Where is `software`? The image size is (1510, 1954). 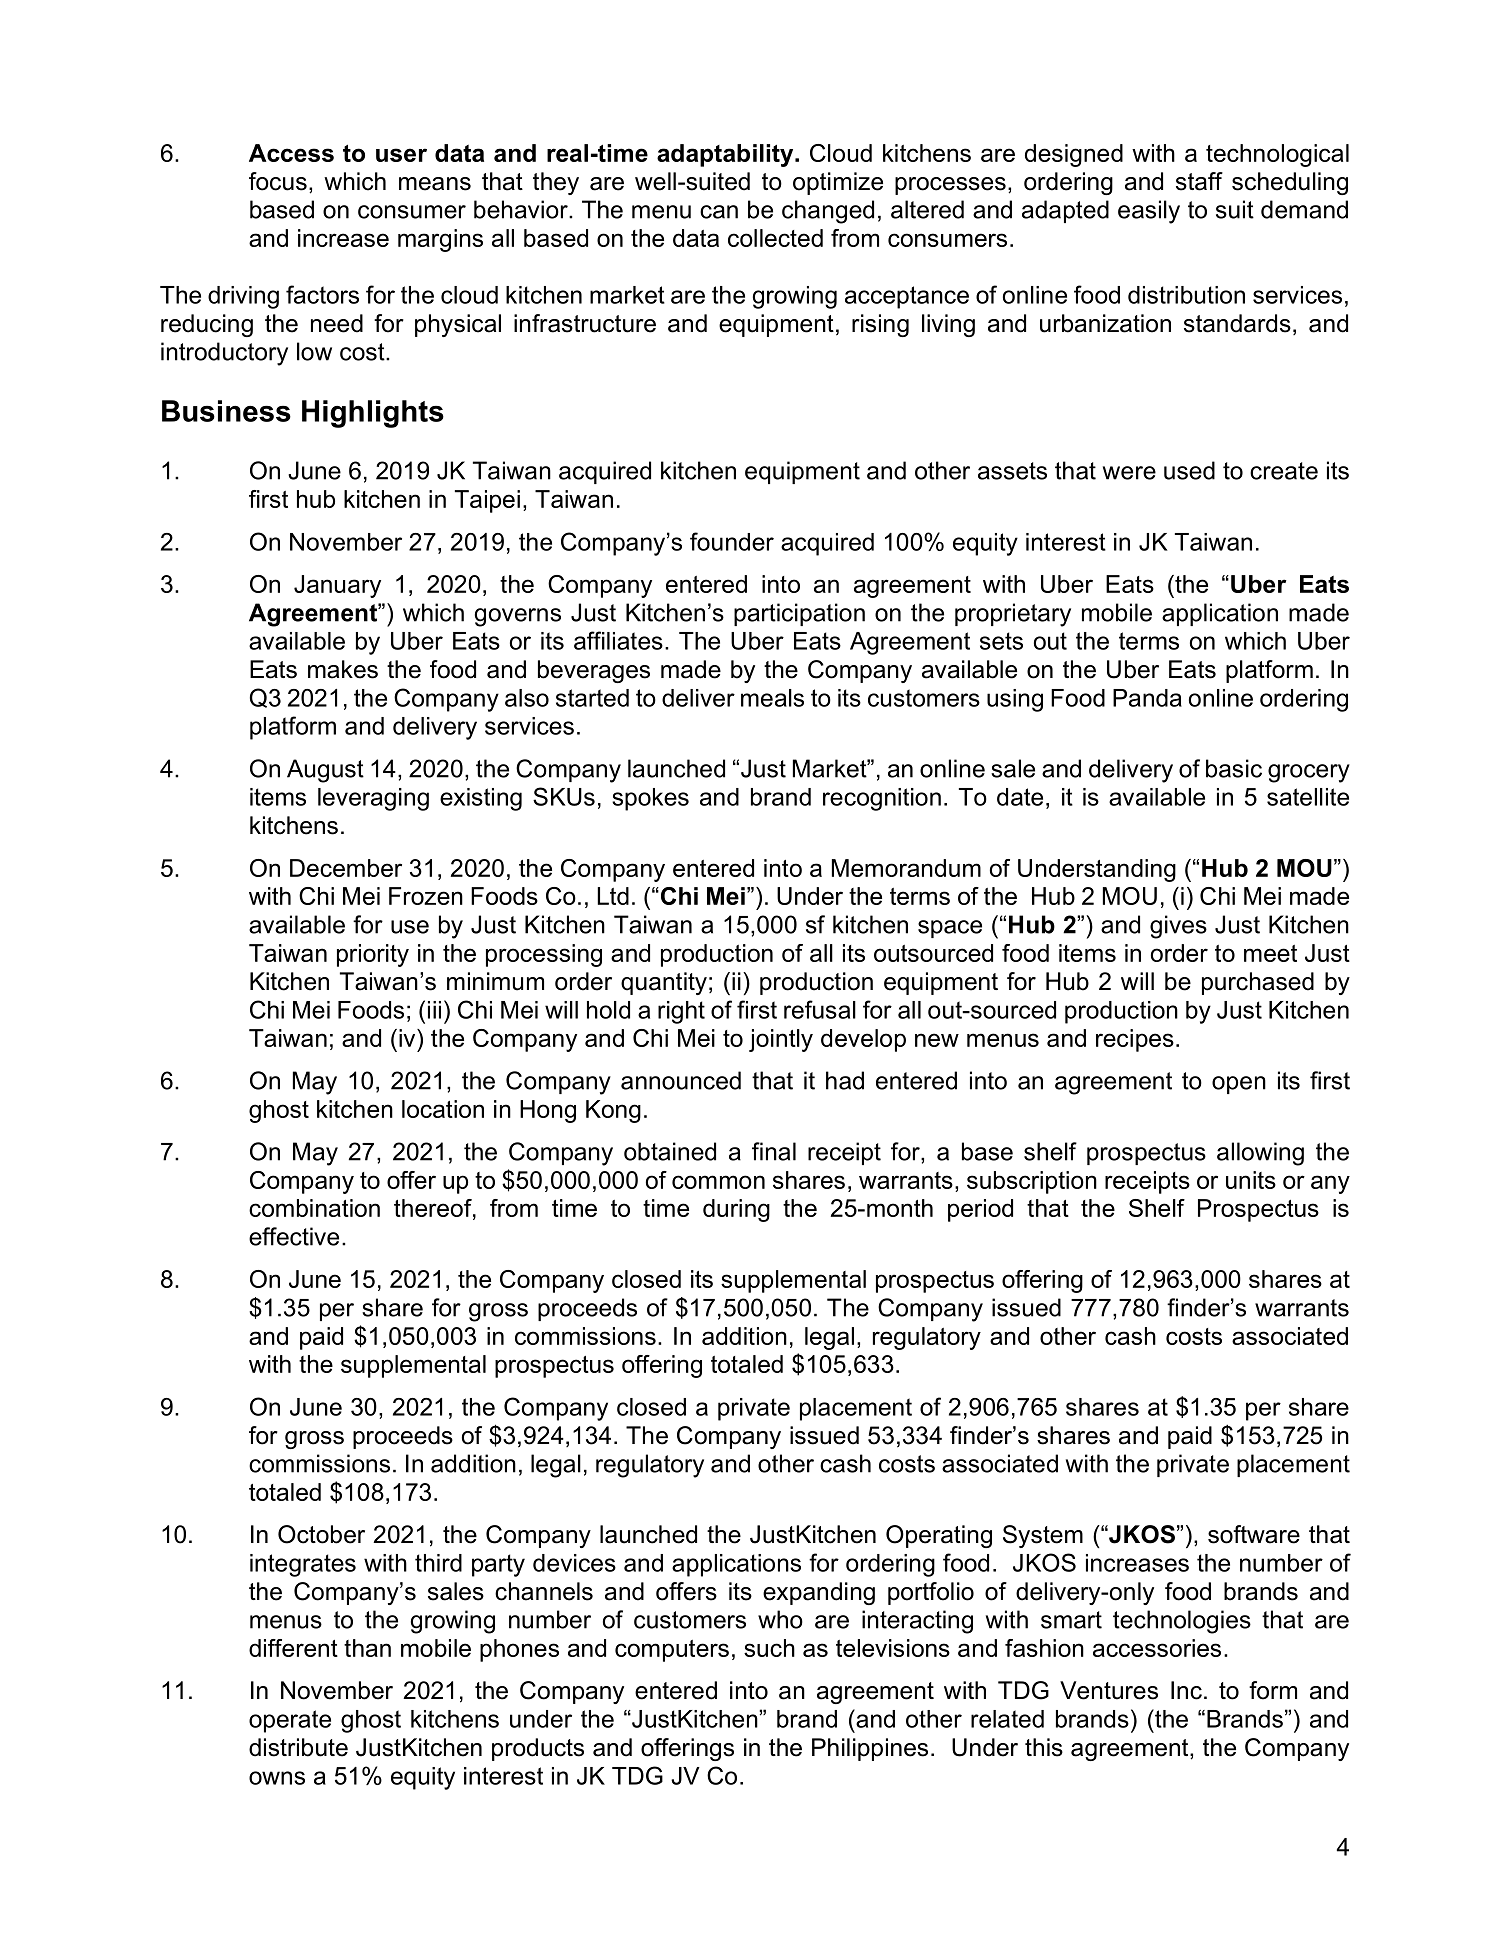
software is located at coordinates (1254, 1534).
